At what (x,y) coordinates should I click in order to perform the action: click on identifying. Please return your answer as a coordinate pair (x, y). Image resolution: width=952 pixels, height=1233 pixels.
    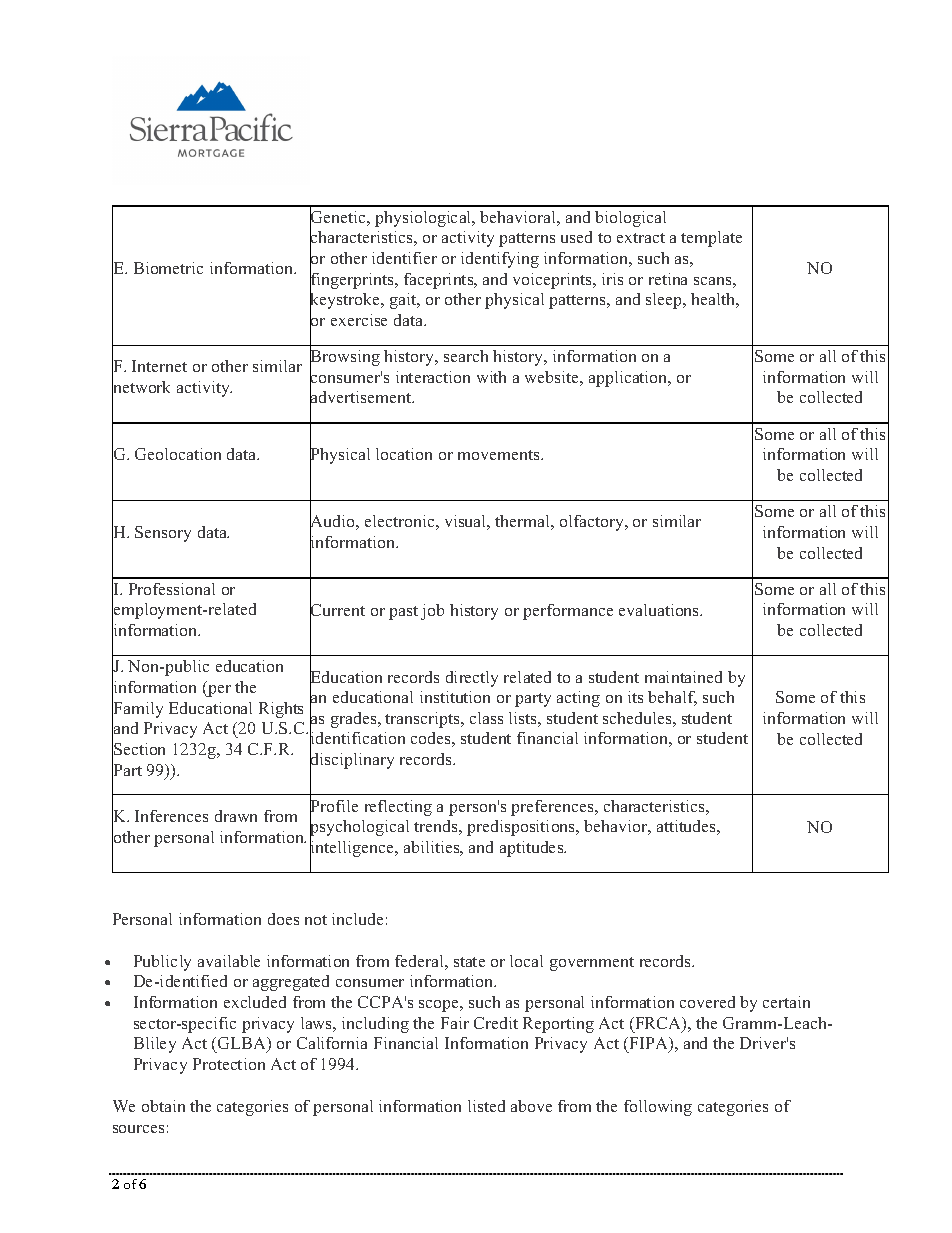
    Looking at the image, I should click on (500, 260).
